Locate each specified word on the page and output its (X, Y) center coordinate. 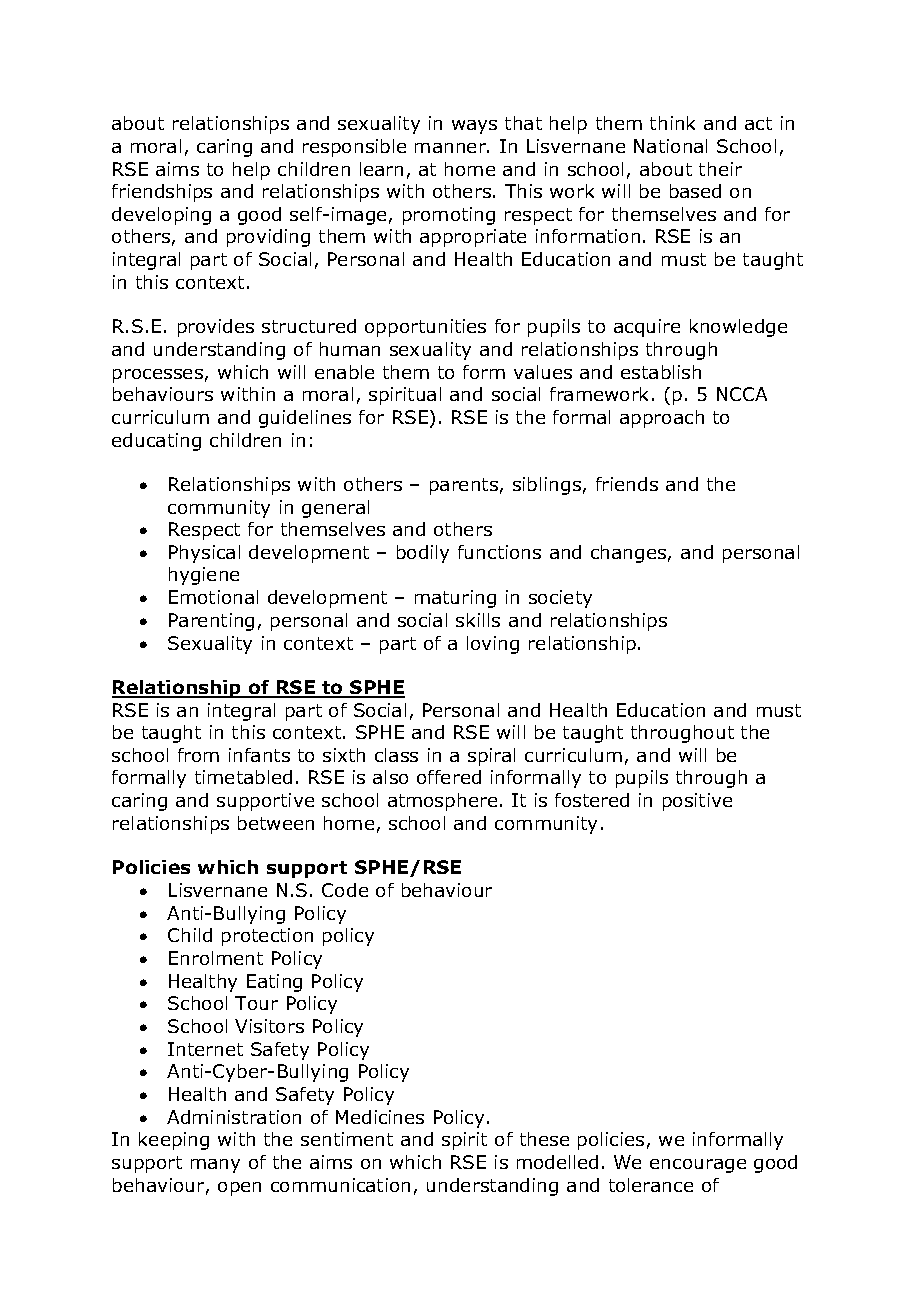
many (215, 1166)
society (560, 599)
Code (345, 890)
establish (661, 372)
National (670, 146)
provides (216, 328)
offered (449, 777)
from (198, 755)
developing (161, 216)
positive (697, 802)
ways (474, 127)
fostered (592, 800)
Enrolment (216, 958)
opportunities (425, 328)
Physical (204, 554)
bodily (423, 554)
